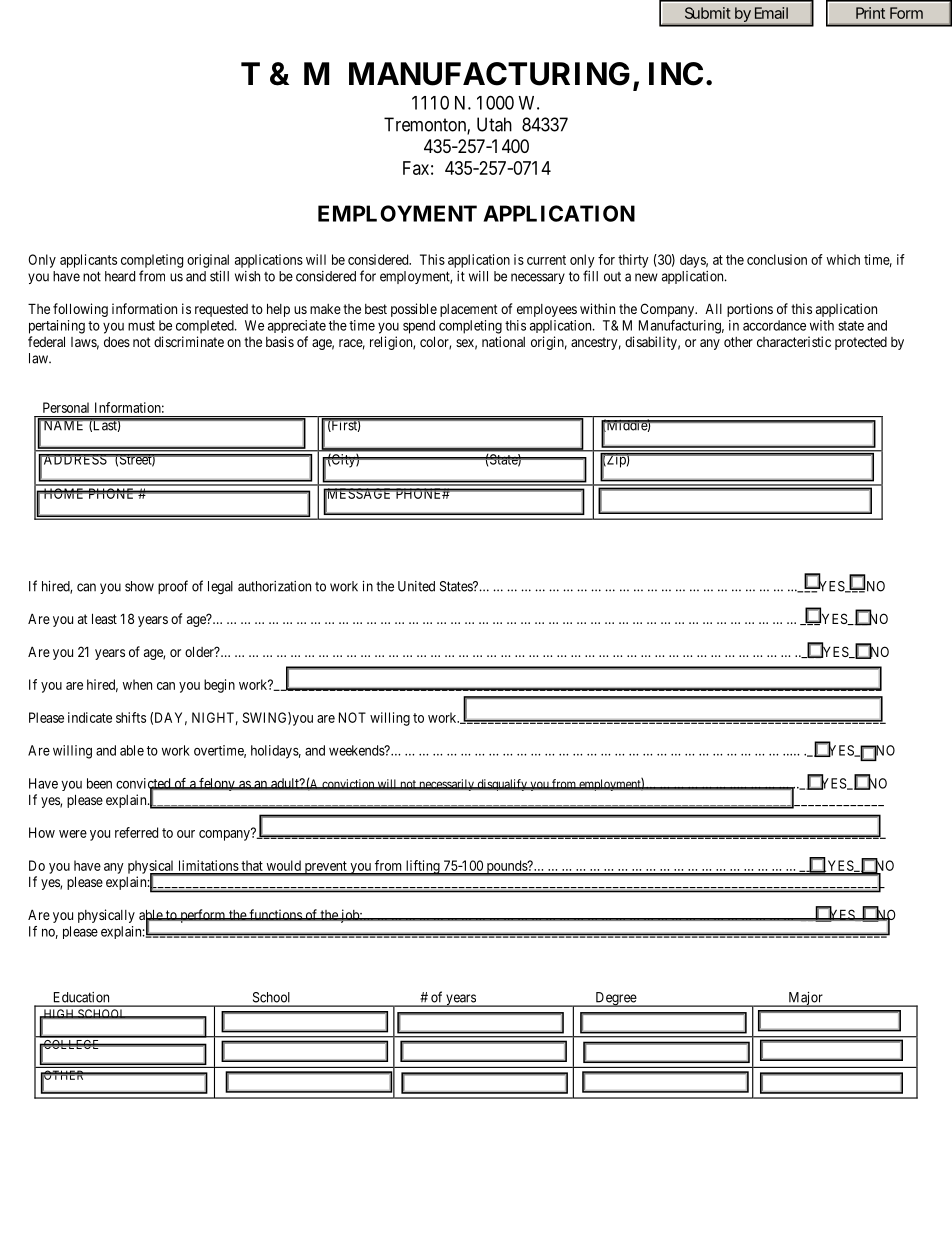 This page has width=952, height=1233. What do you see at coordinates (416, 586) in the page?
I see `United` at bounding box center [416, 586].
